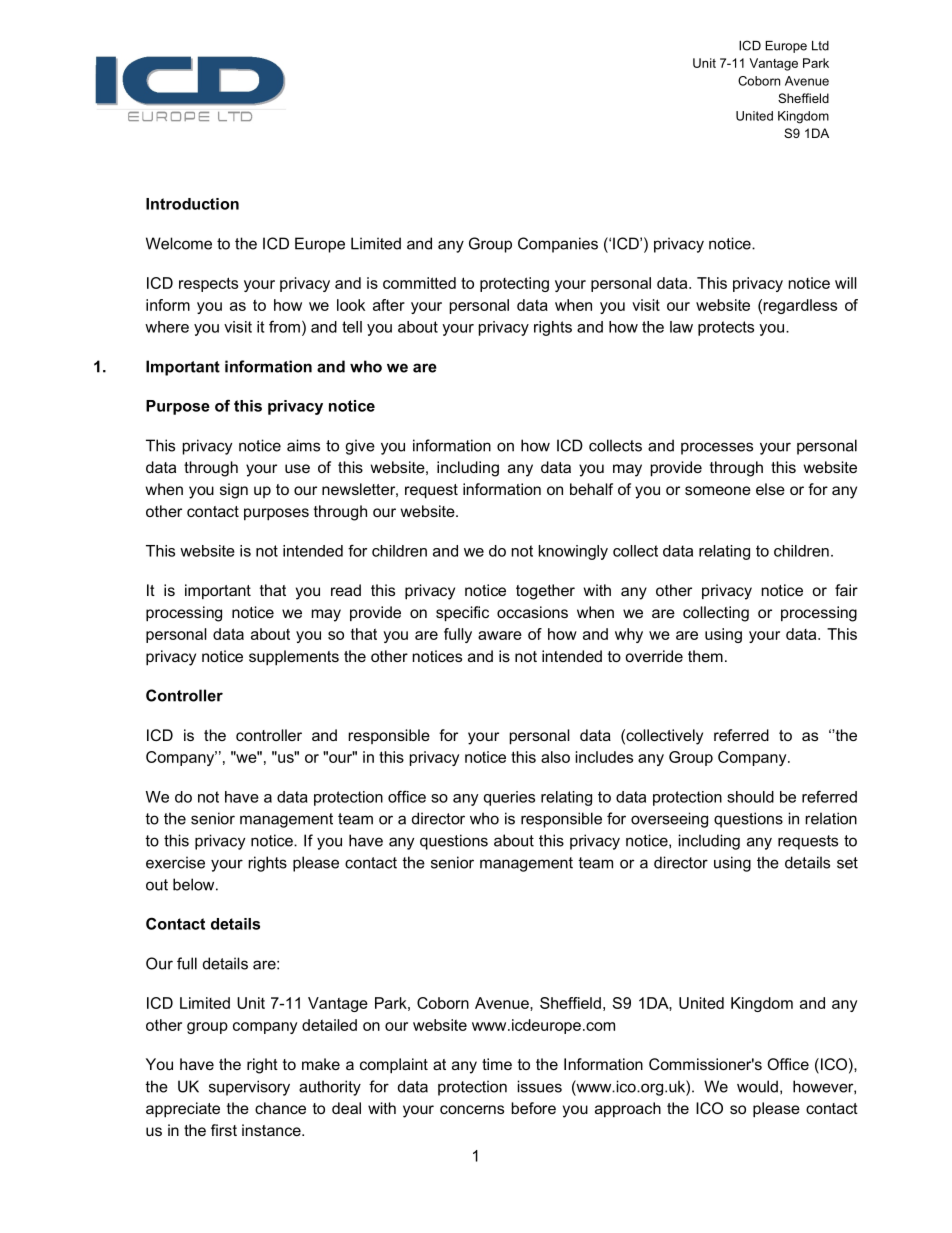  Describe the element at coordinates (726, 328) in the screenshot. I see `protects` at that location.
